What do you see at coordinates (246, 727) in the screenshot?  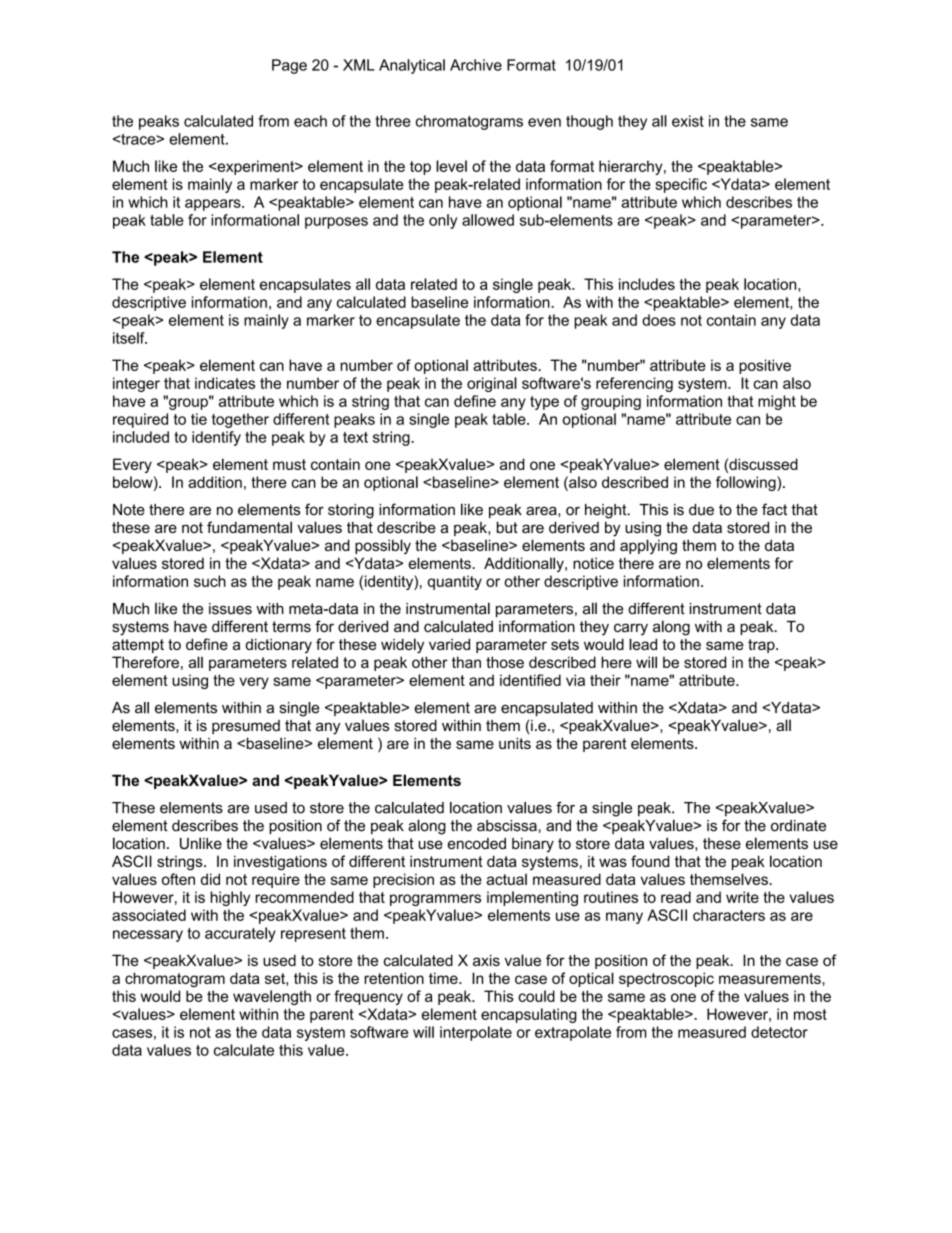 I see `presumed` at bounding box center [246, 727].
